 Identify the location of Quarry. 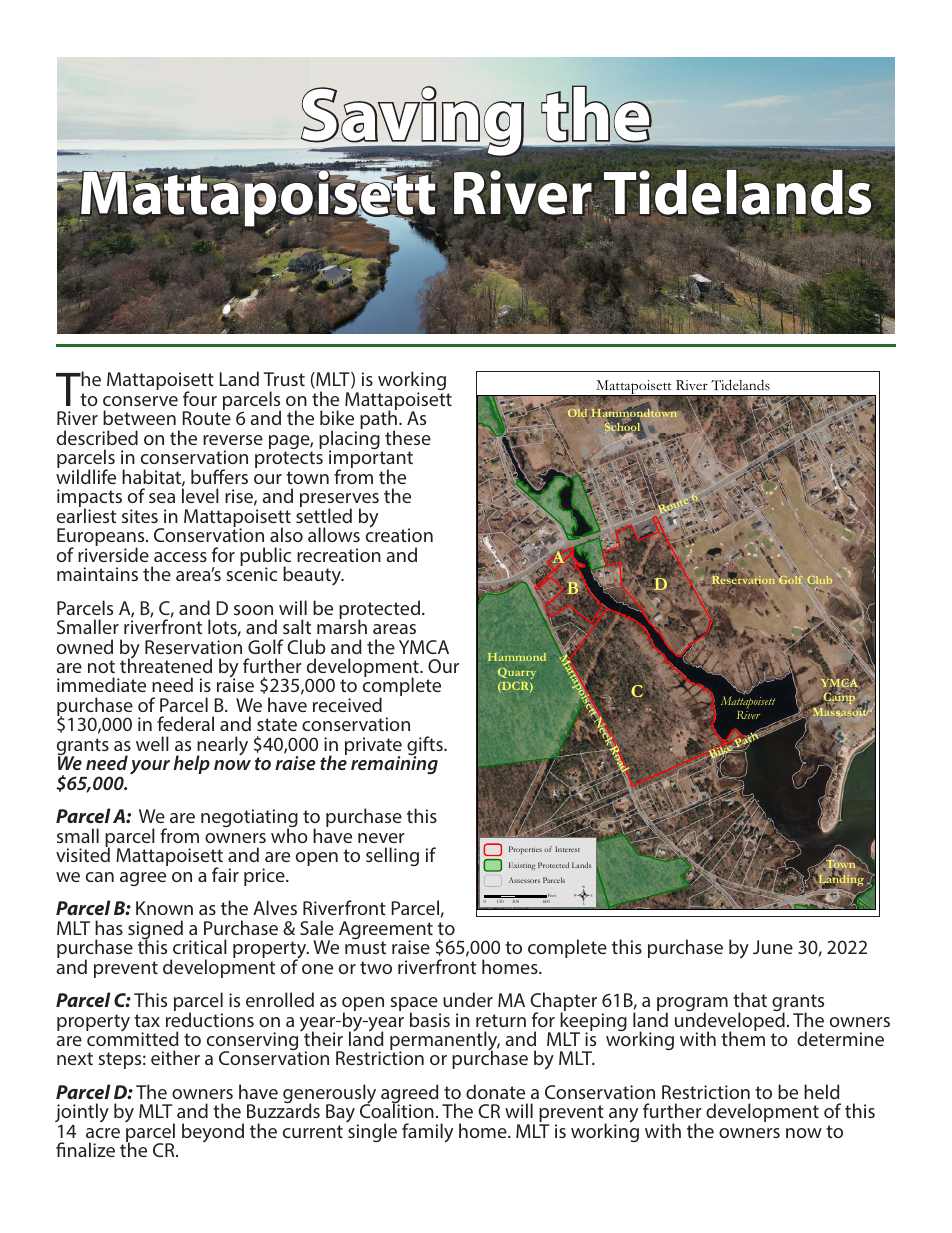
(517, 673).
